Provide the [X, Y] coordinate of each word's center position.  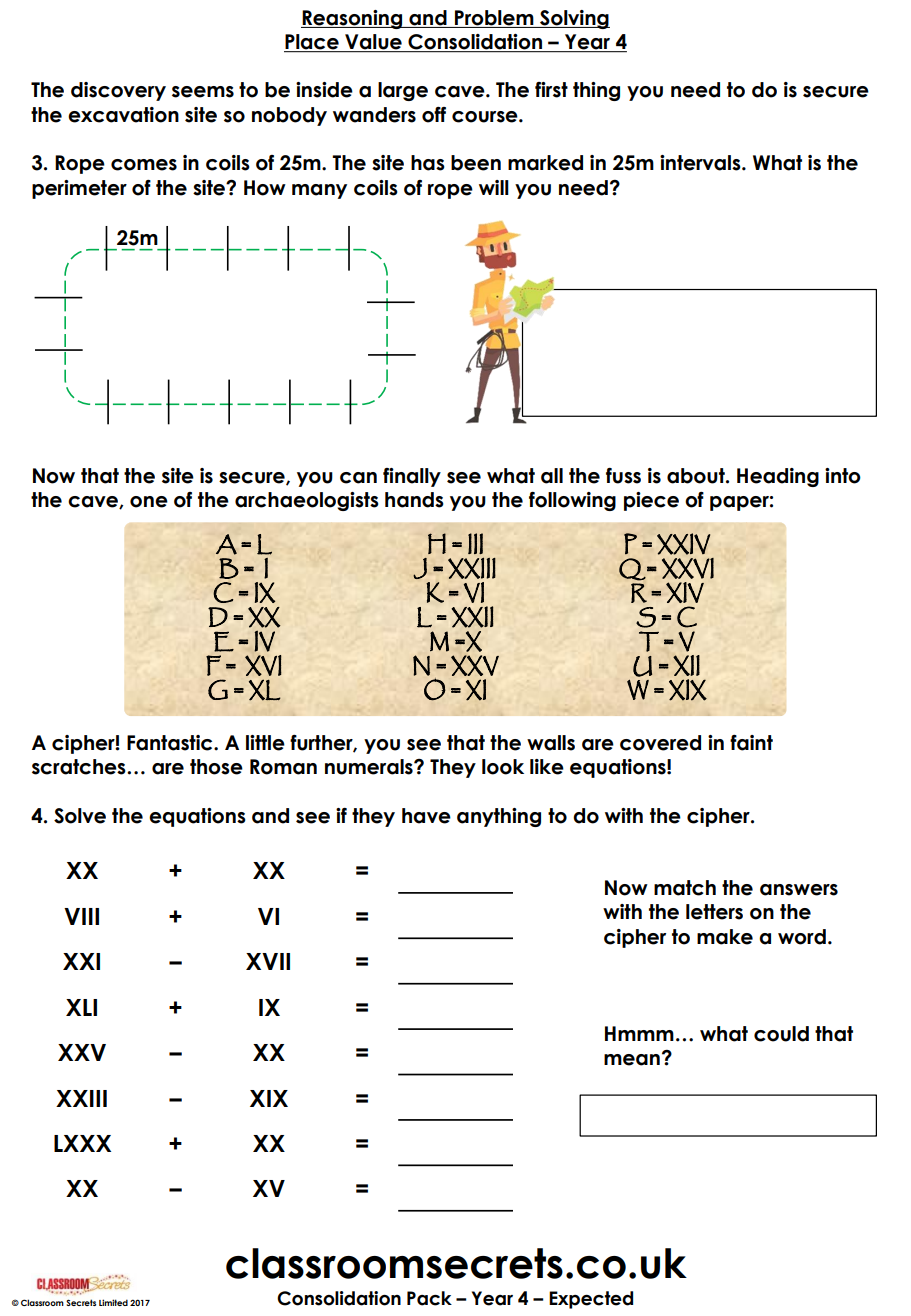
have [426, 816]
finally [412, 477]
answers [799, 890]
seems [203, 92]
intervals [701, 163]
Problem [494, 19]
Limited [113, 1302]
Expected [591, 1300]
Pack [429, 1298]
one [149, 502]
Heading [778, 477]
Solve [80, 816]
